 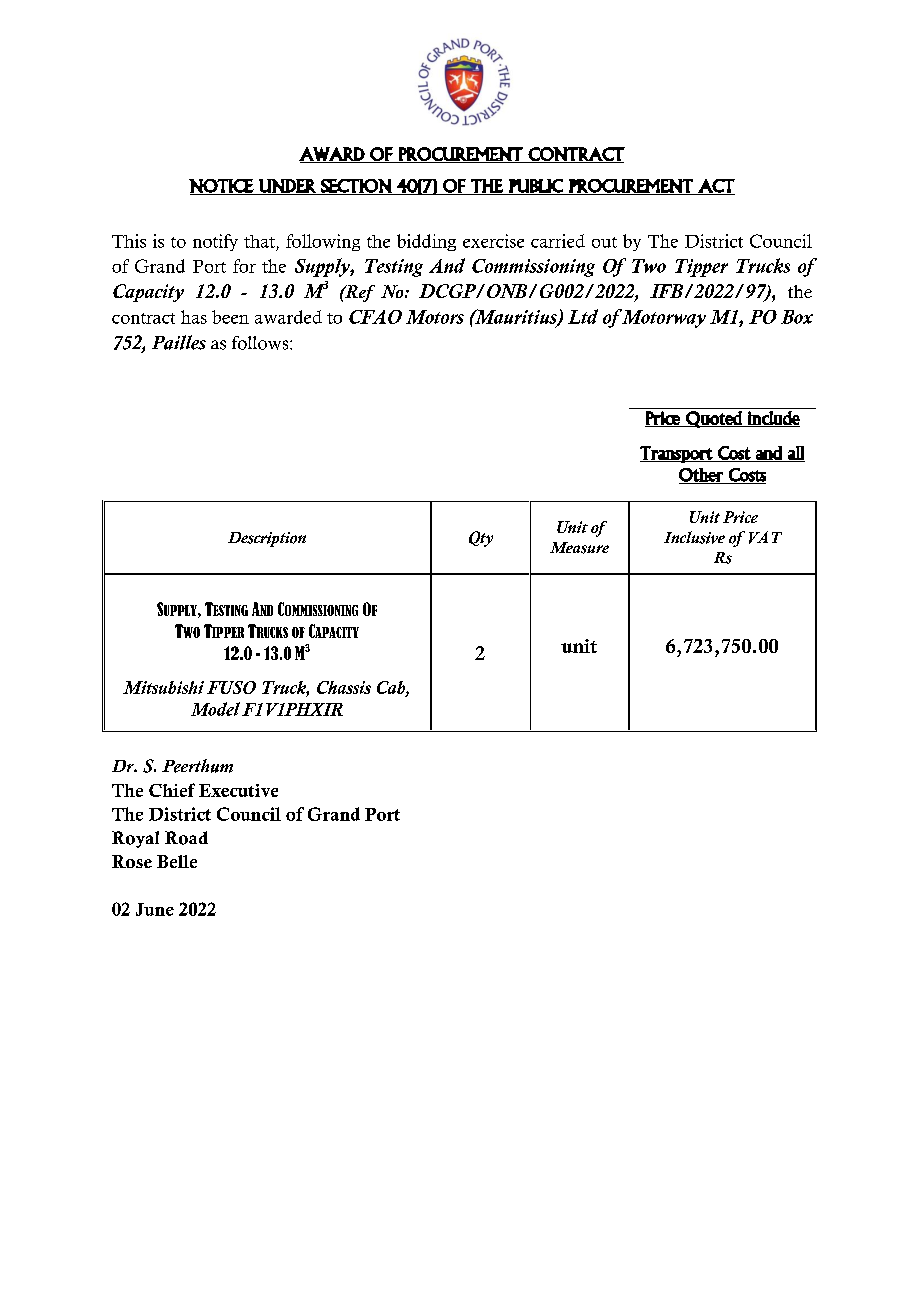 What do you see at coordinates (177, 861) in the screenshot?
I see `Belle` at bounding box center [177, 861].
